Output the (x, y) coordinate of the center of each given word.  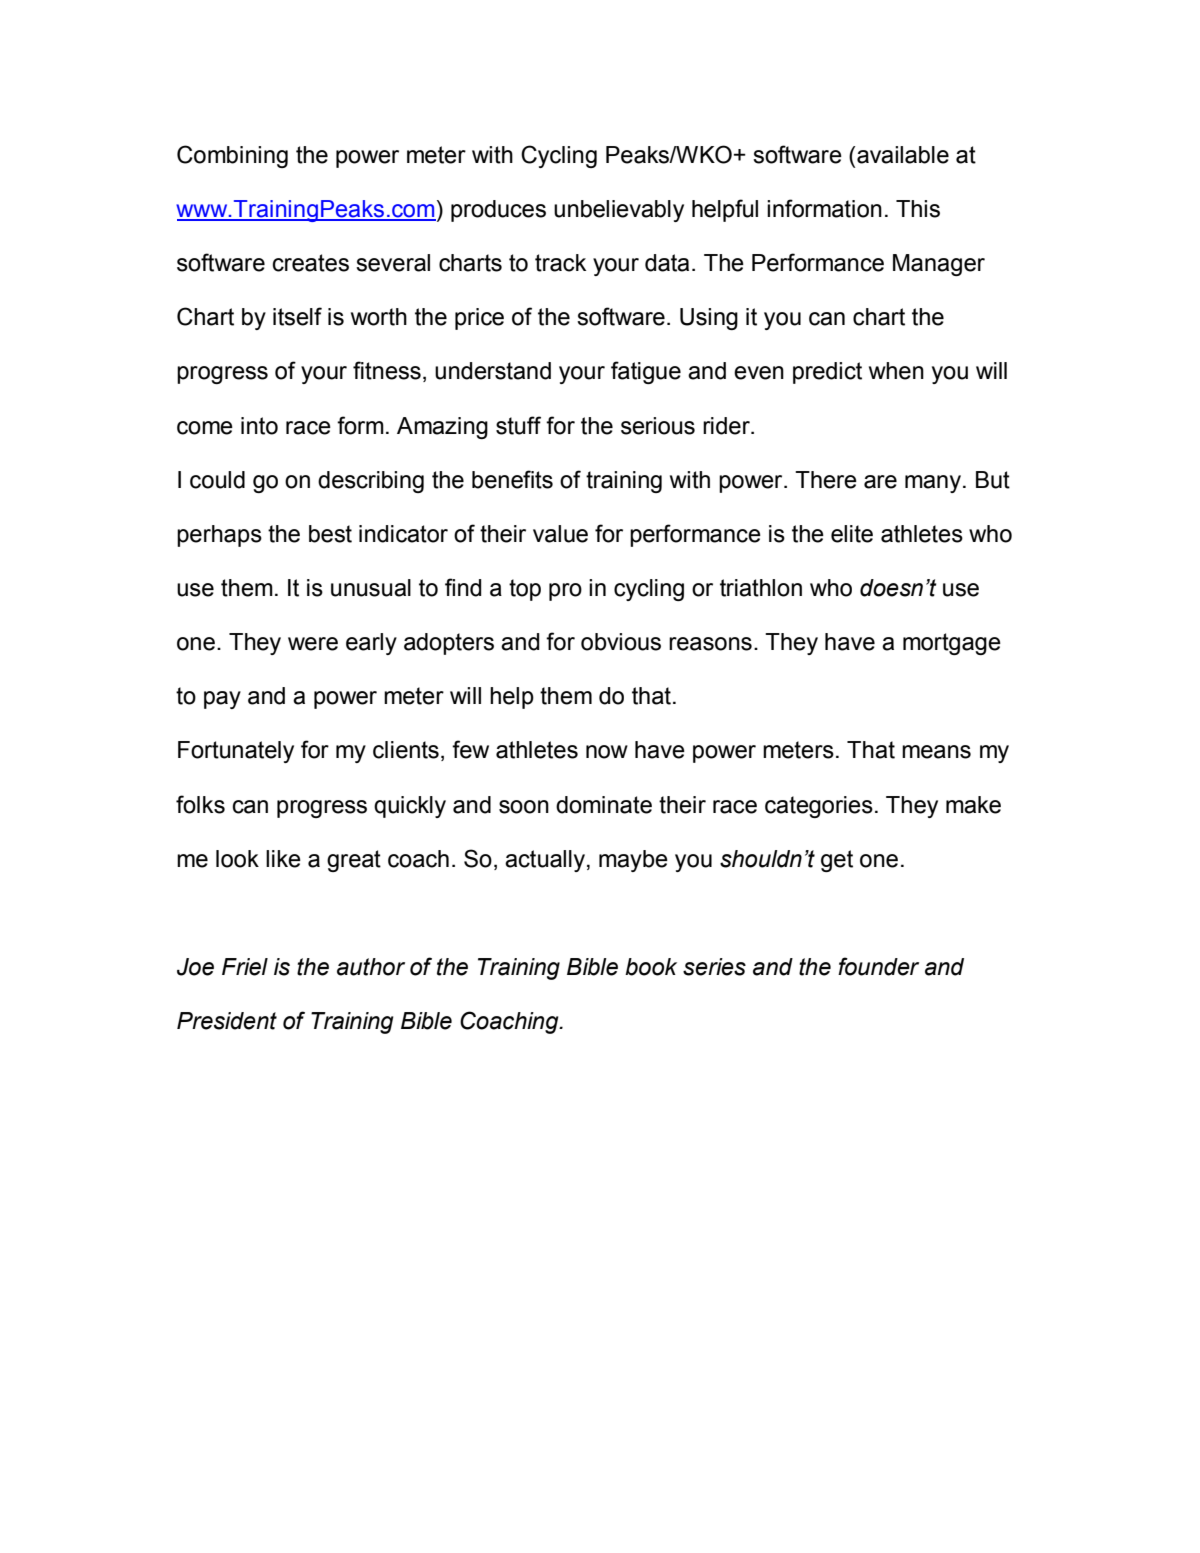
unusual (371, 588)
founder (878, 966)
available (903, 155)
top (525, 590)
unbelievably (619, 211)
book (651, 967)
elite (852, 534)
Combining (232, 156)
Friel (245, 967)
